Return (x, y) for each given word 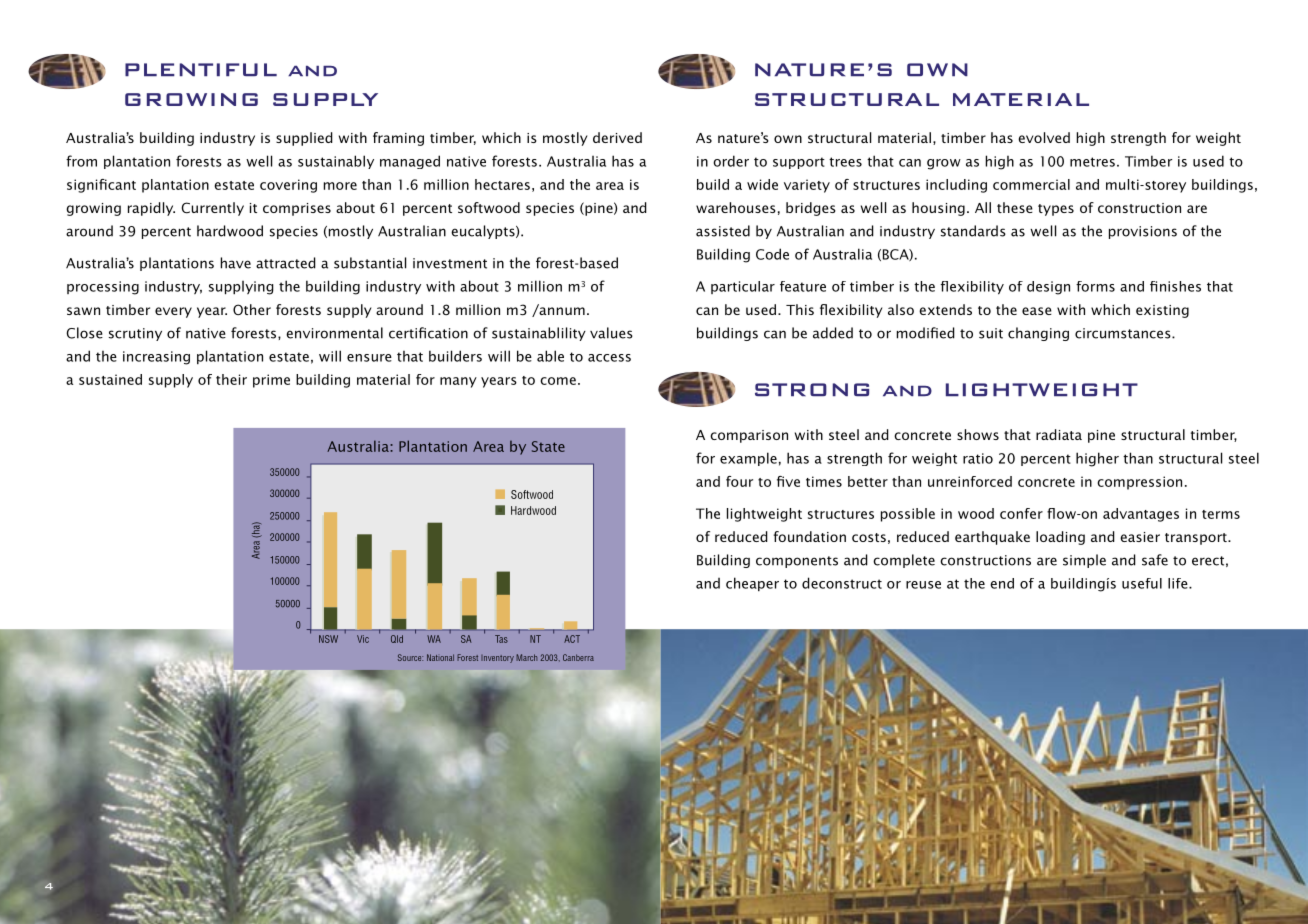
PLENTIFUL (201, 69)
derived (617, 137)
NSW (328, 639)
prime (271, 381)
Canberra (578, 657)
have (235, 263)
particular (743, 287)
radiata (1059, 434)
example (748, 459)
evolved (1044, 137)
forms (1095, 286)
